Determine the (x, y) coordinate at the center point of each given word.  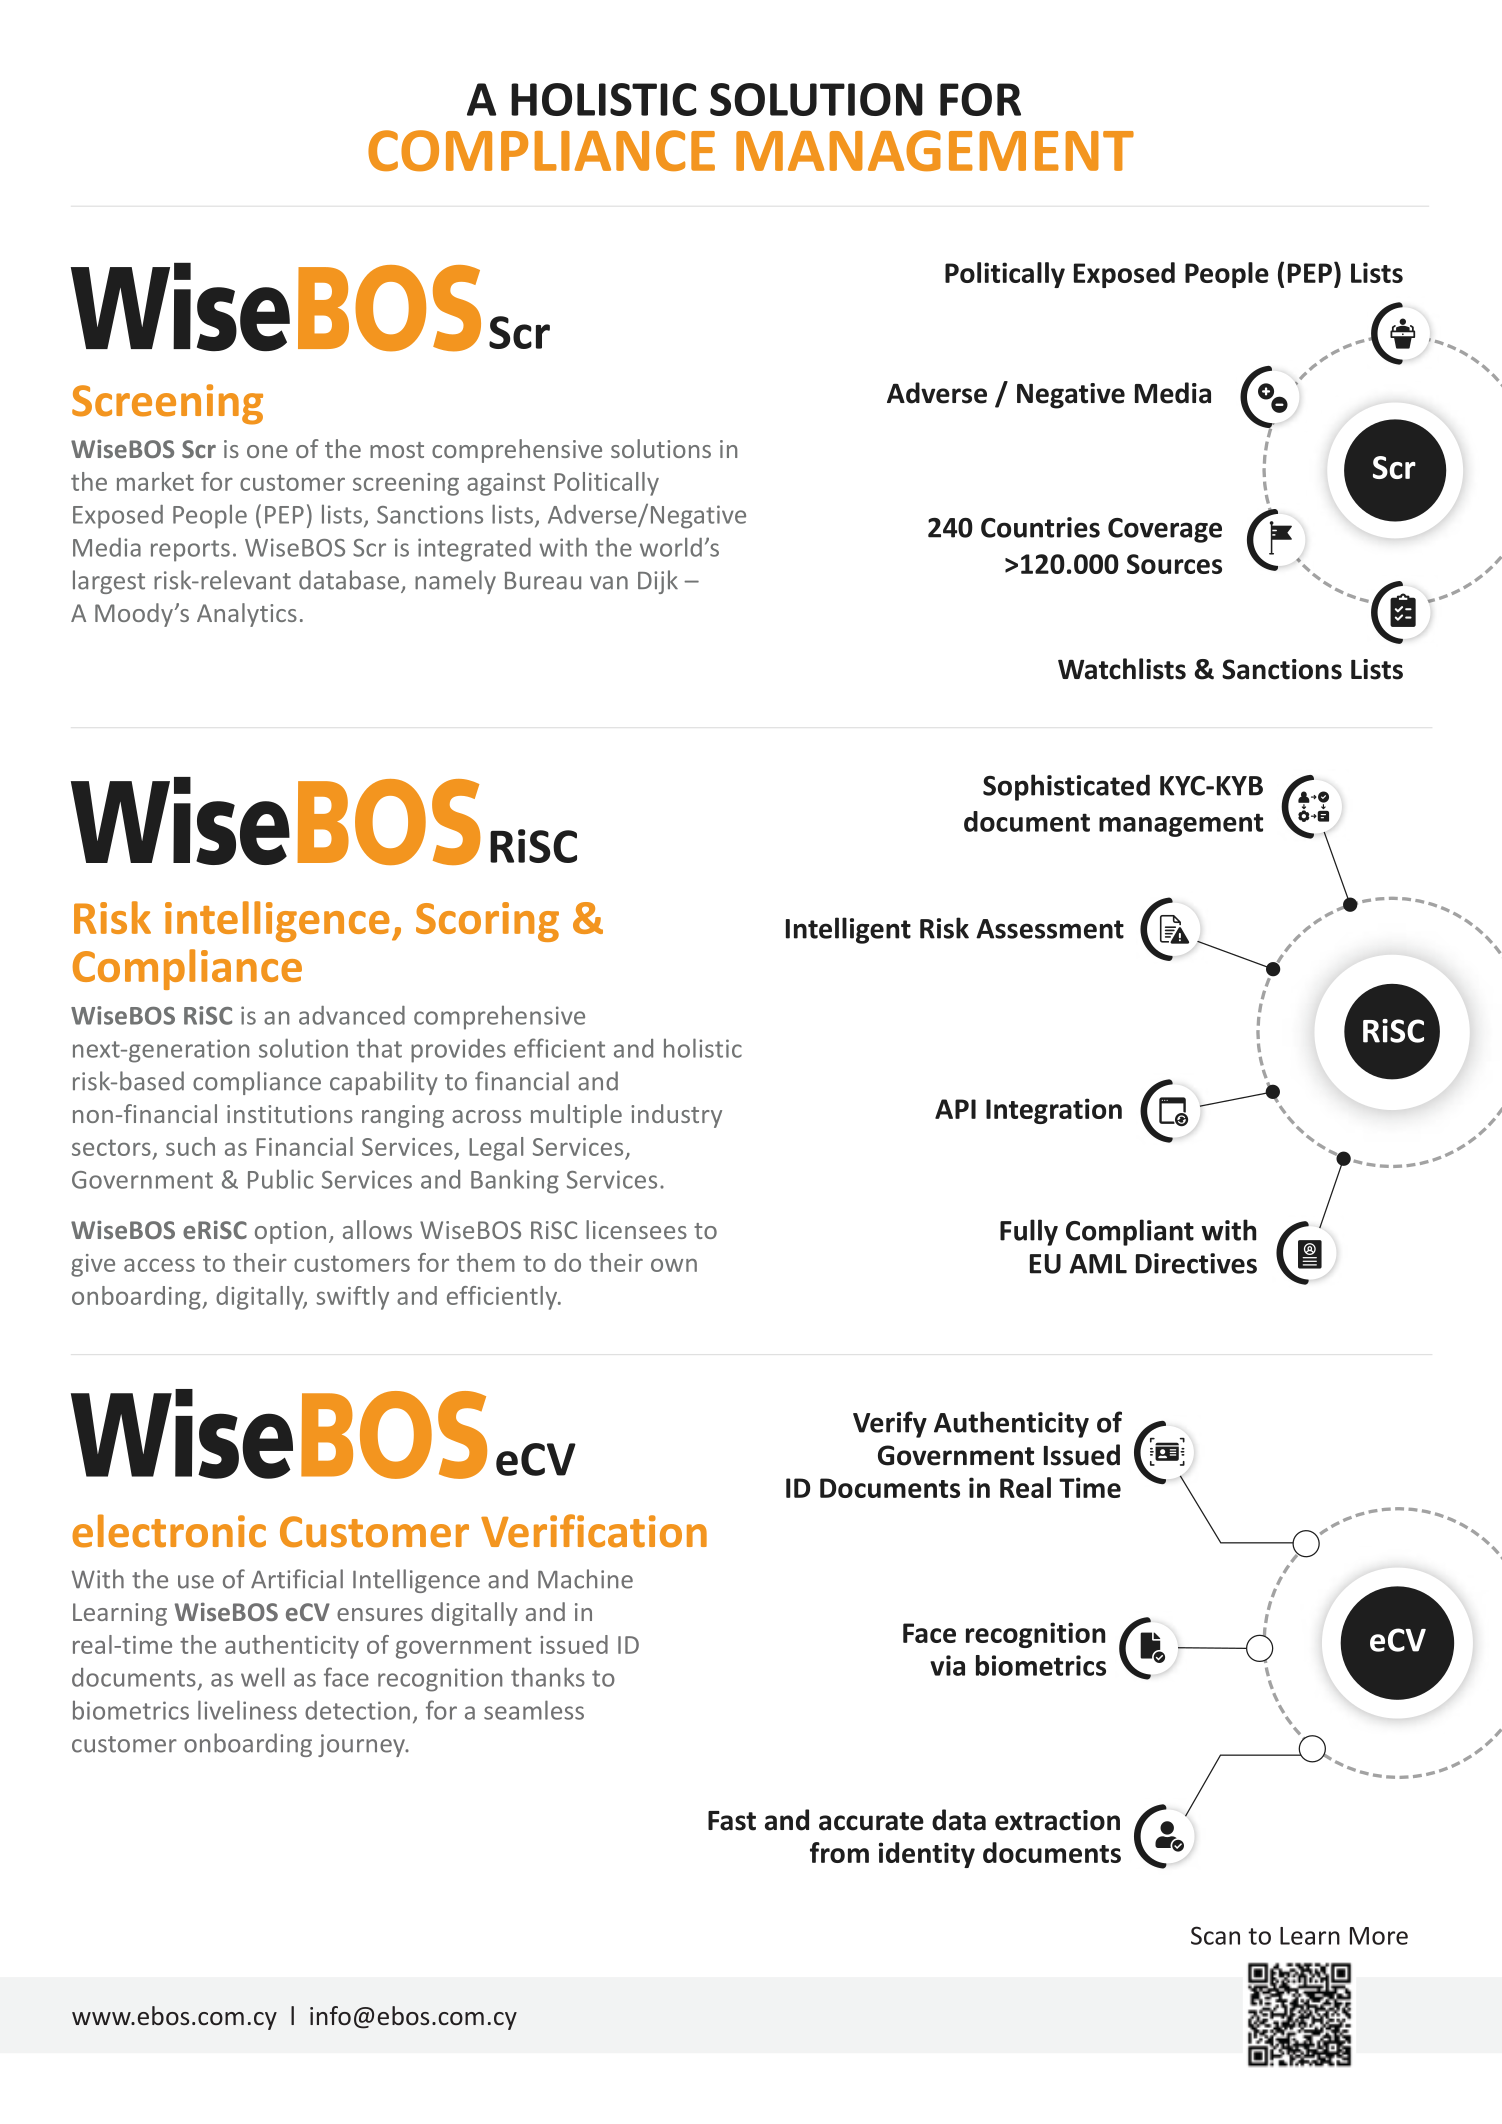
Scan (1215, 1935)
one (267, 451)
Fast (732, 1821)
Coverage (1165, 530)
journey (362, 1745)
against (506, 484)
